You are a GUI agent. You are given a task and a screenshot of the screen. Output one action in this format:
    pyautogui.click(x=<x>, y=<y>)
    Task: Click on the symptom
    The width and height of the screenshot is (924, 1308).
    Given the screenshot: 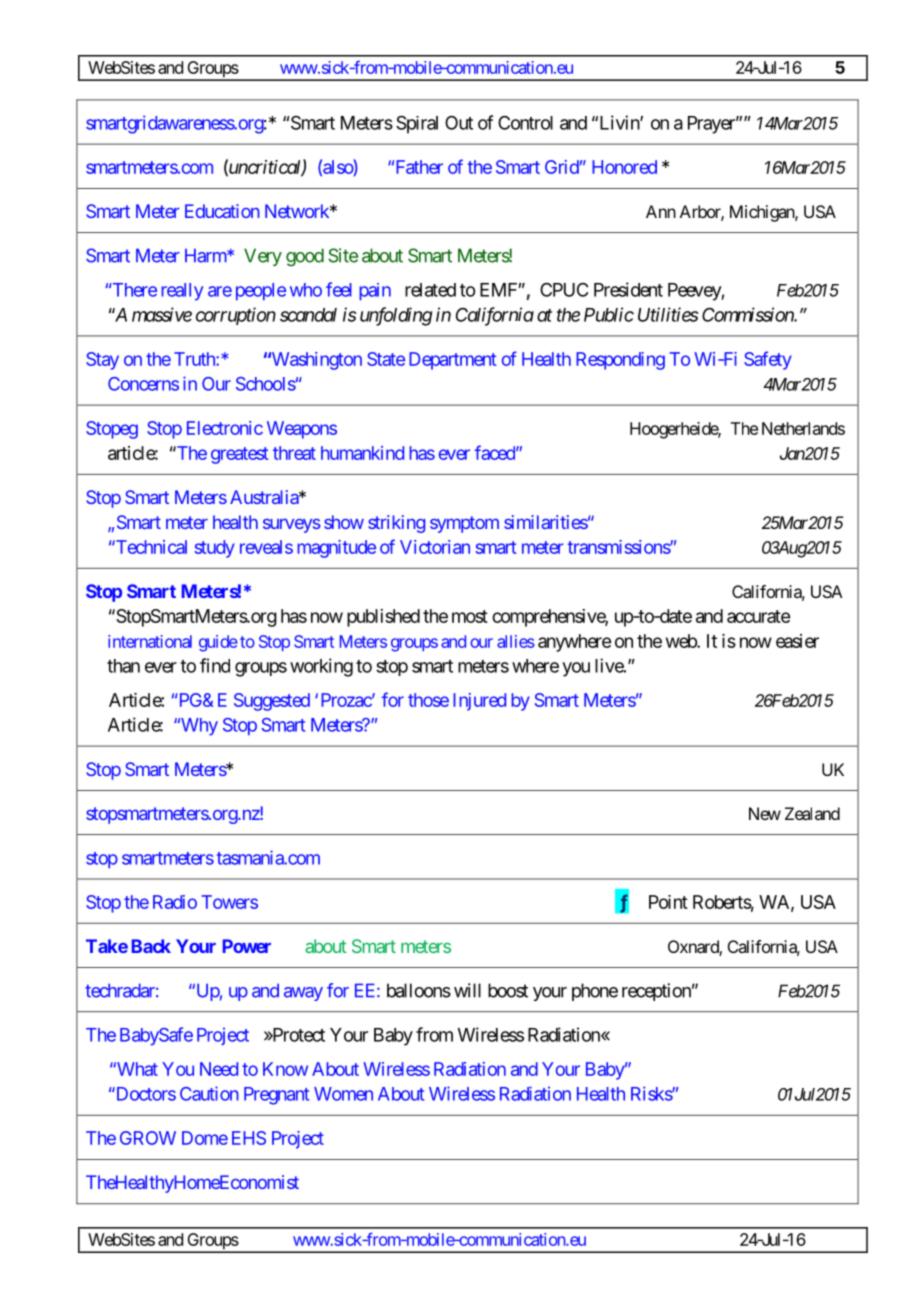 What is the action you would take?
    pyautogui.click(x=464, y=524)
